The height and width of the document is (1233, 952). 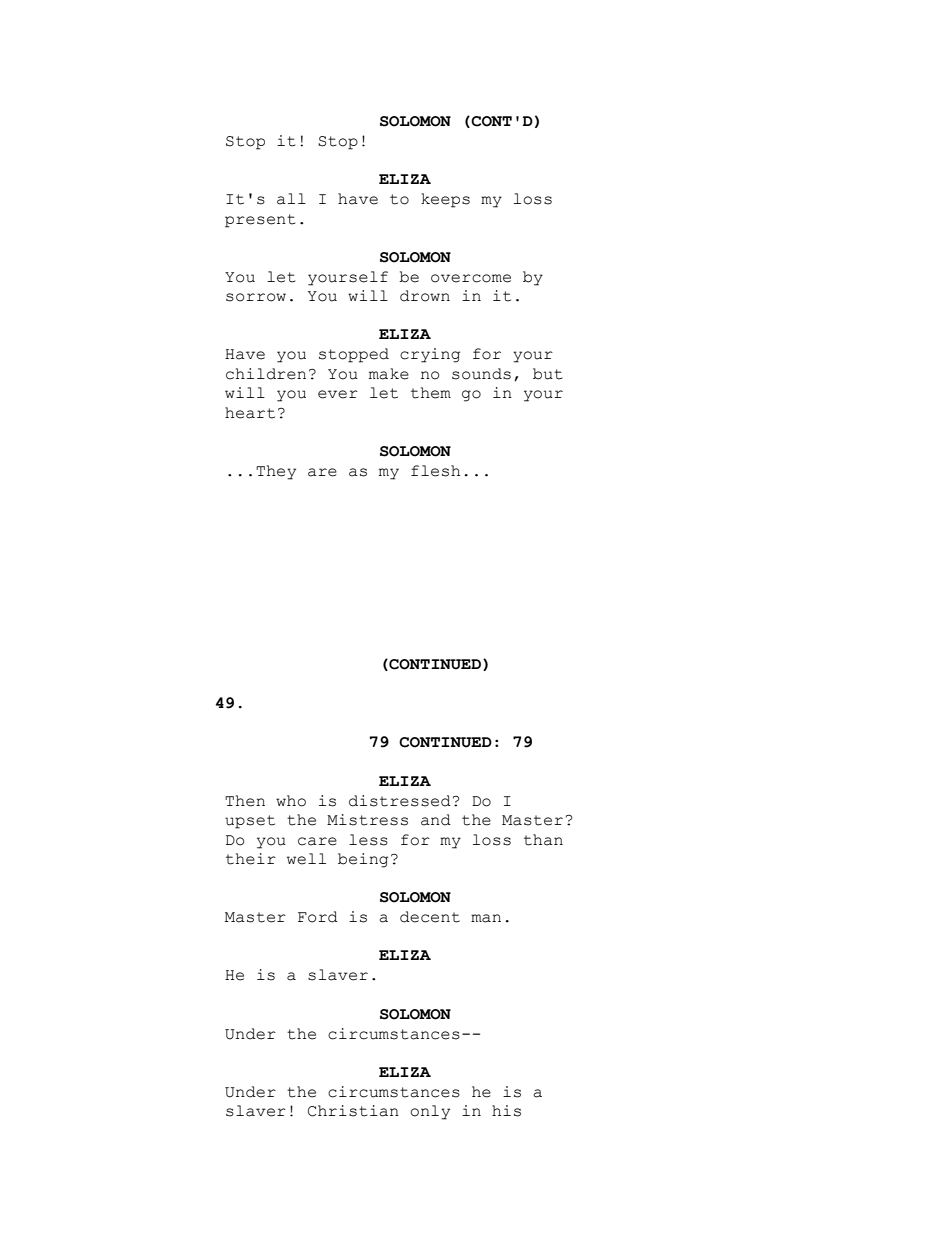 What do you see at coordinates (276, 472) in the document?
I see `They` at bounding box center [276, 472].
